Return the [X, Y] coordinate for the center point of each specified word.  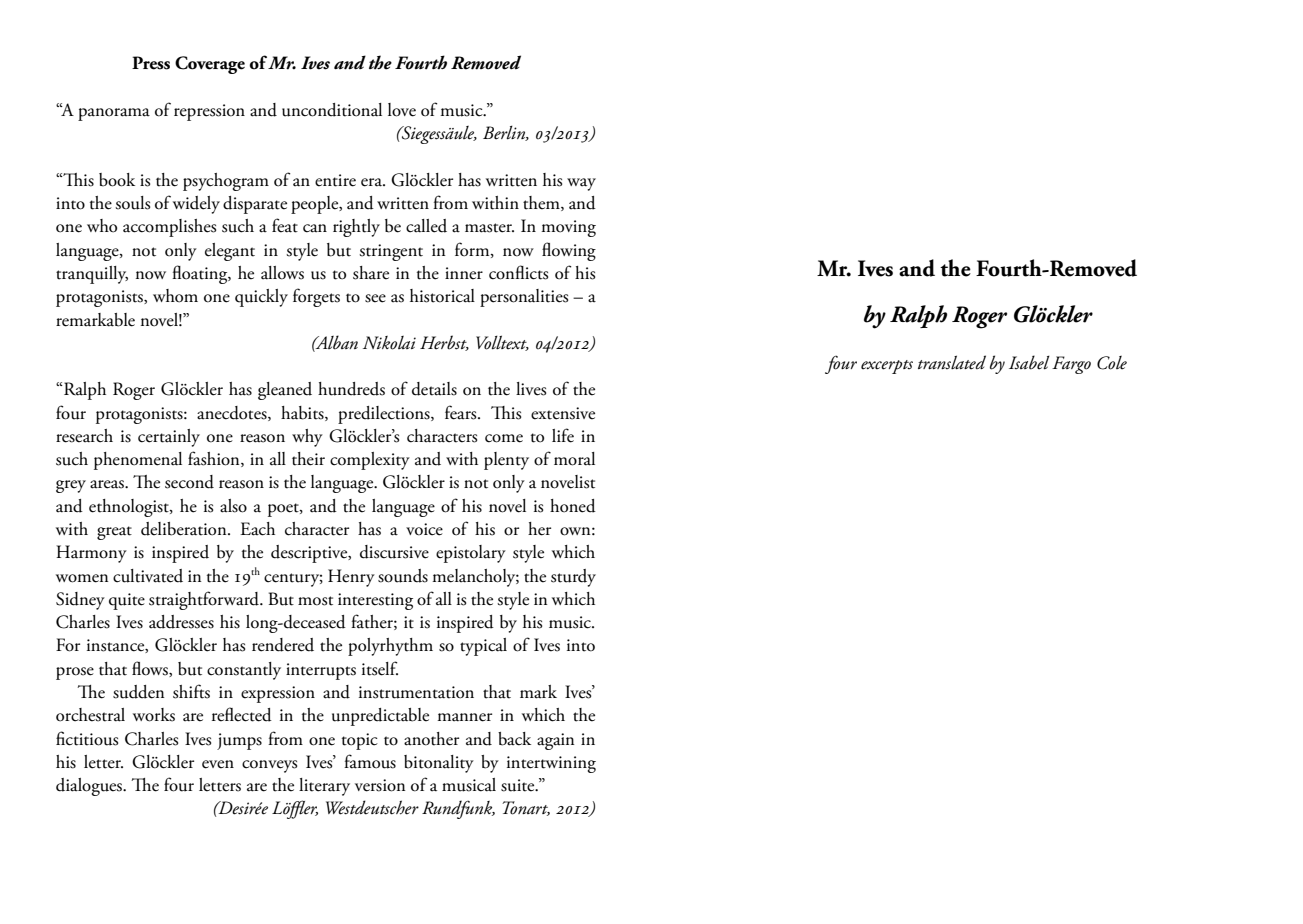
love [402, 110]
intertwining [551, 764]
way [581, 184]
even [218, 764]
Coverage [210, 65]
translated [952, 362]
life [563, 435]
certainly [169, 438]
